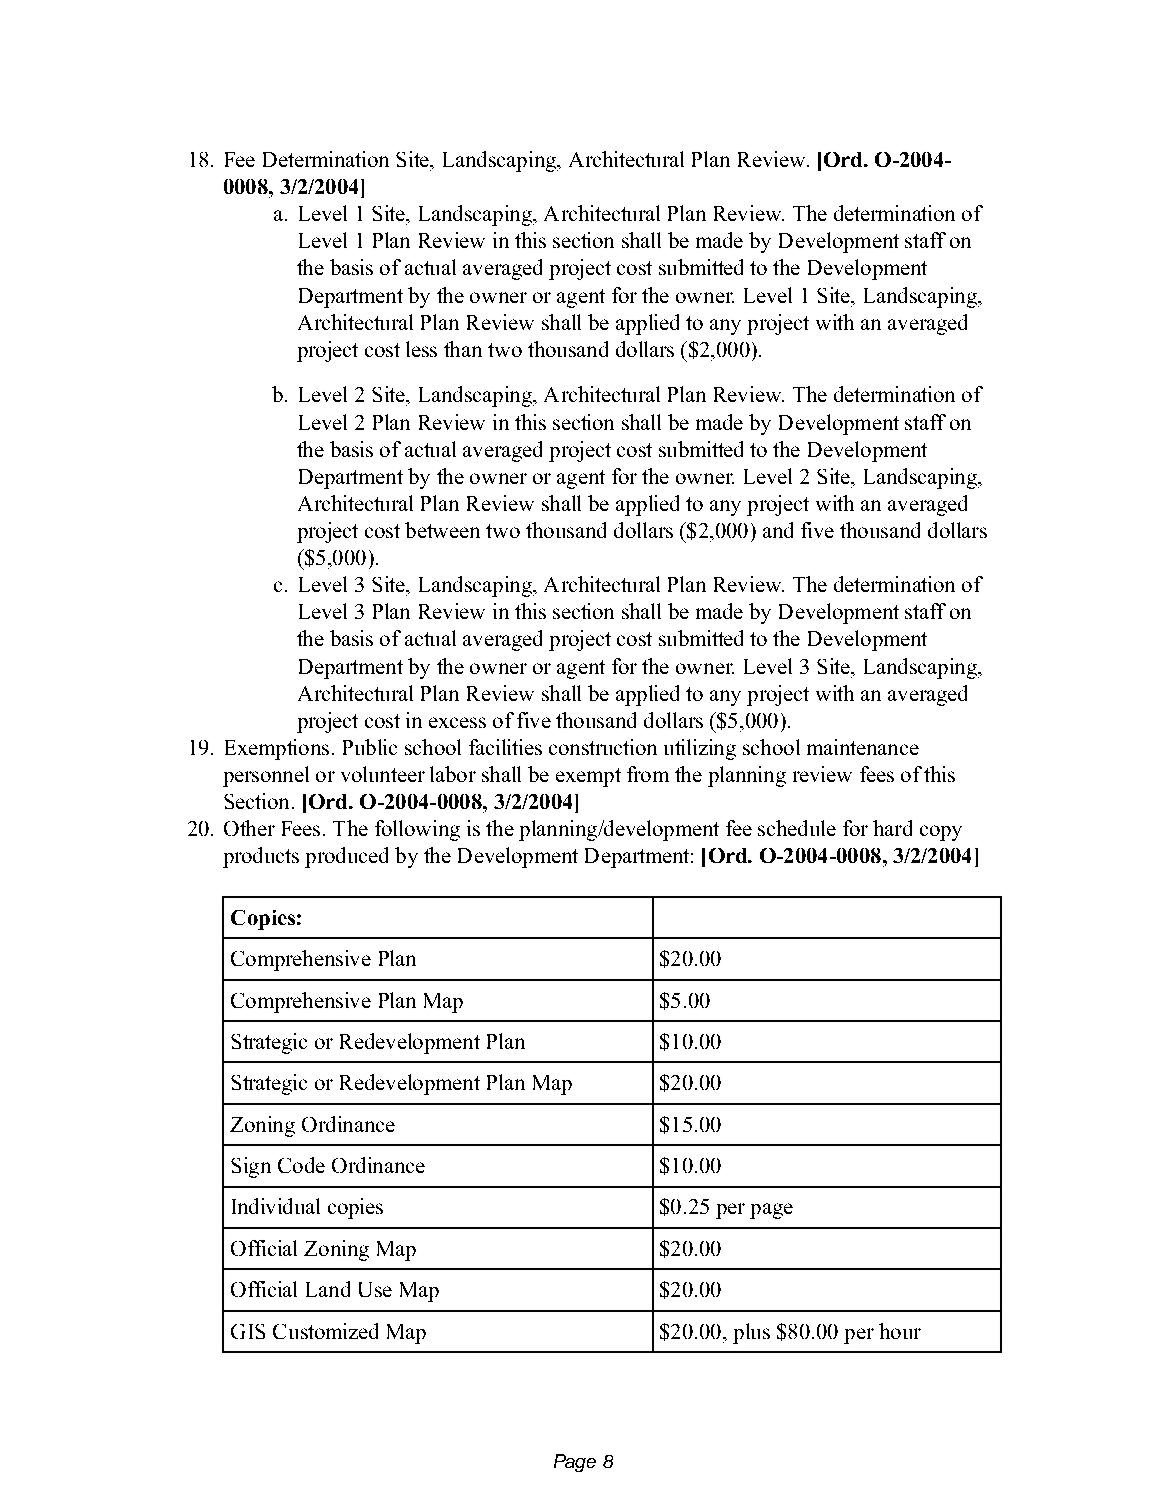 This screenshot has height=1507, width=1164. What do you see at coordinates (751, 1333) in the screenshot?
I see `plus` at bounding box center [751, 1333].
